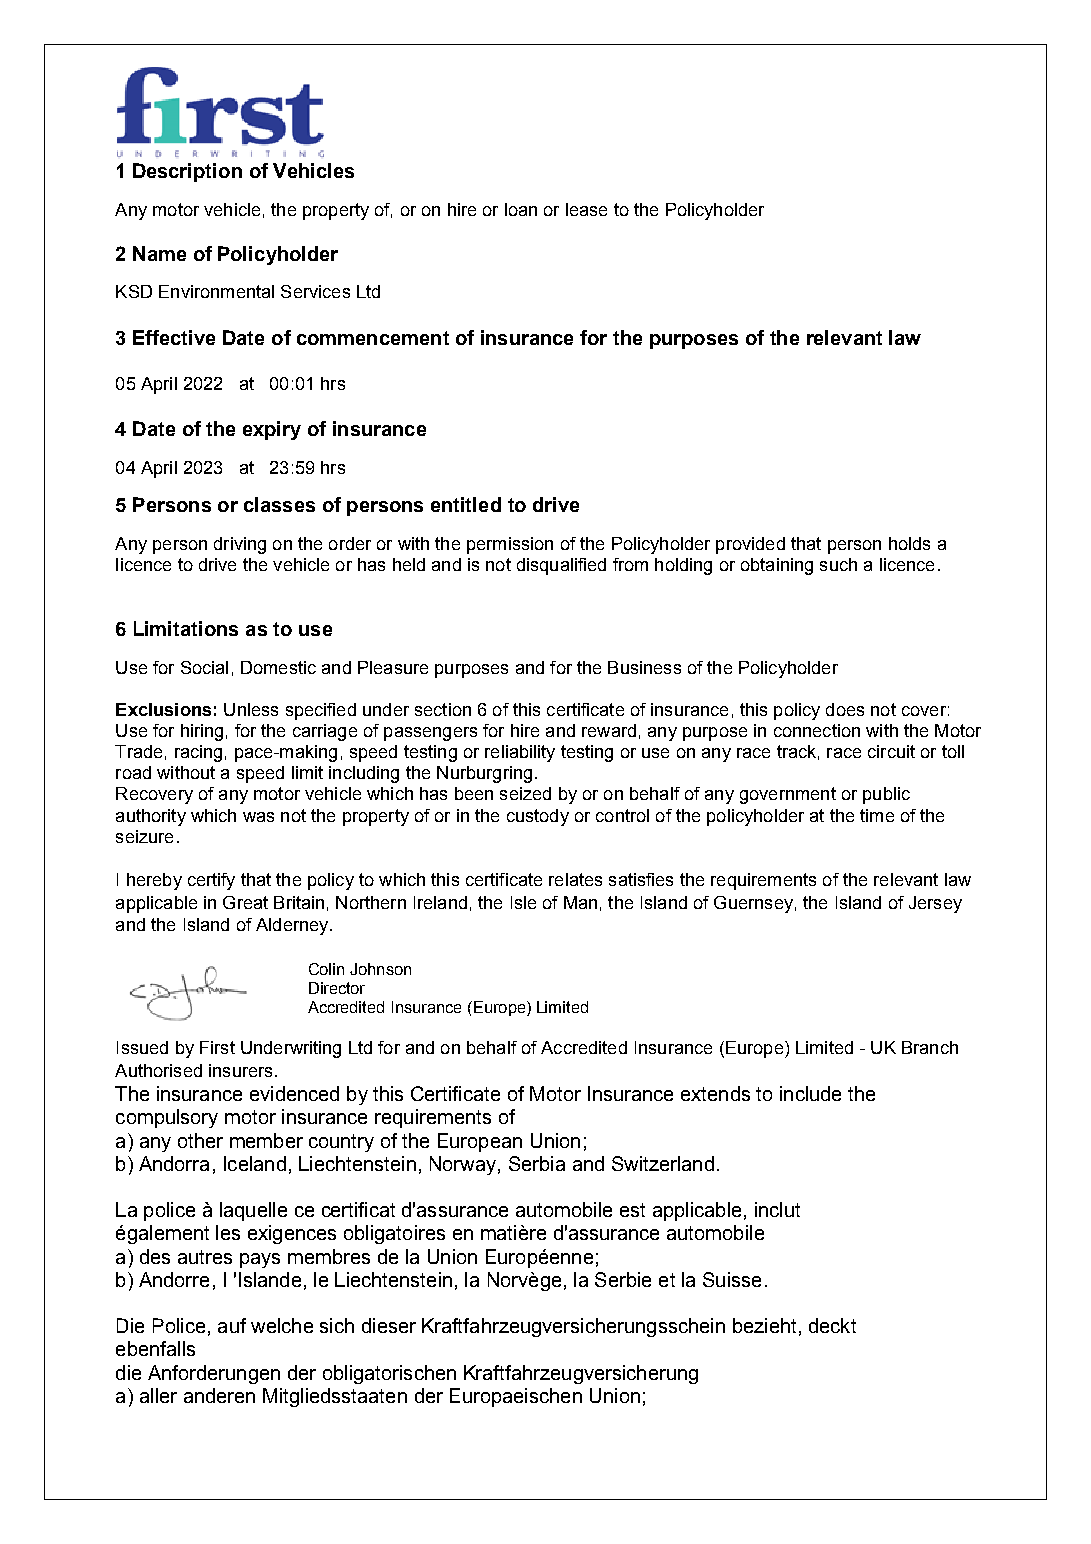 This image has height=1544, width=1091. I want to click on dieser, so click(389, 1325).
